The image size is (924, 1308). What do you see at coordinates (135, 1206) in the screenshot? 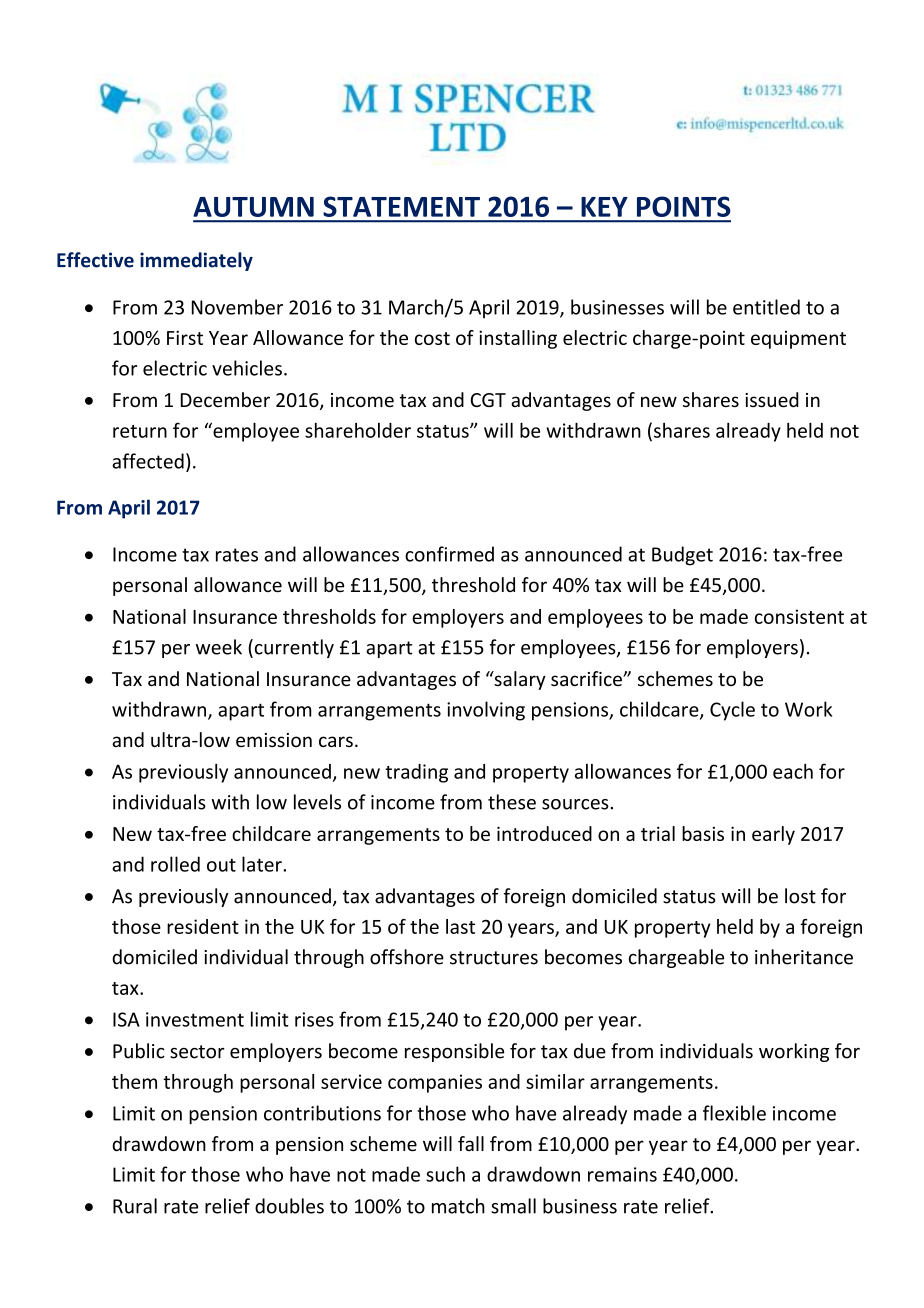
I see `Rural` at bounding box center [135, 1206].
